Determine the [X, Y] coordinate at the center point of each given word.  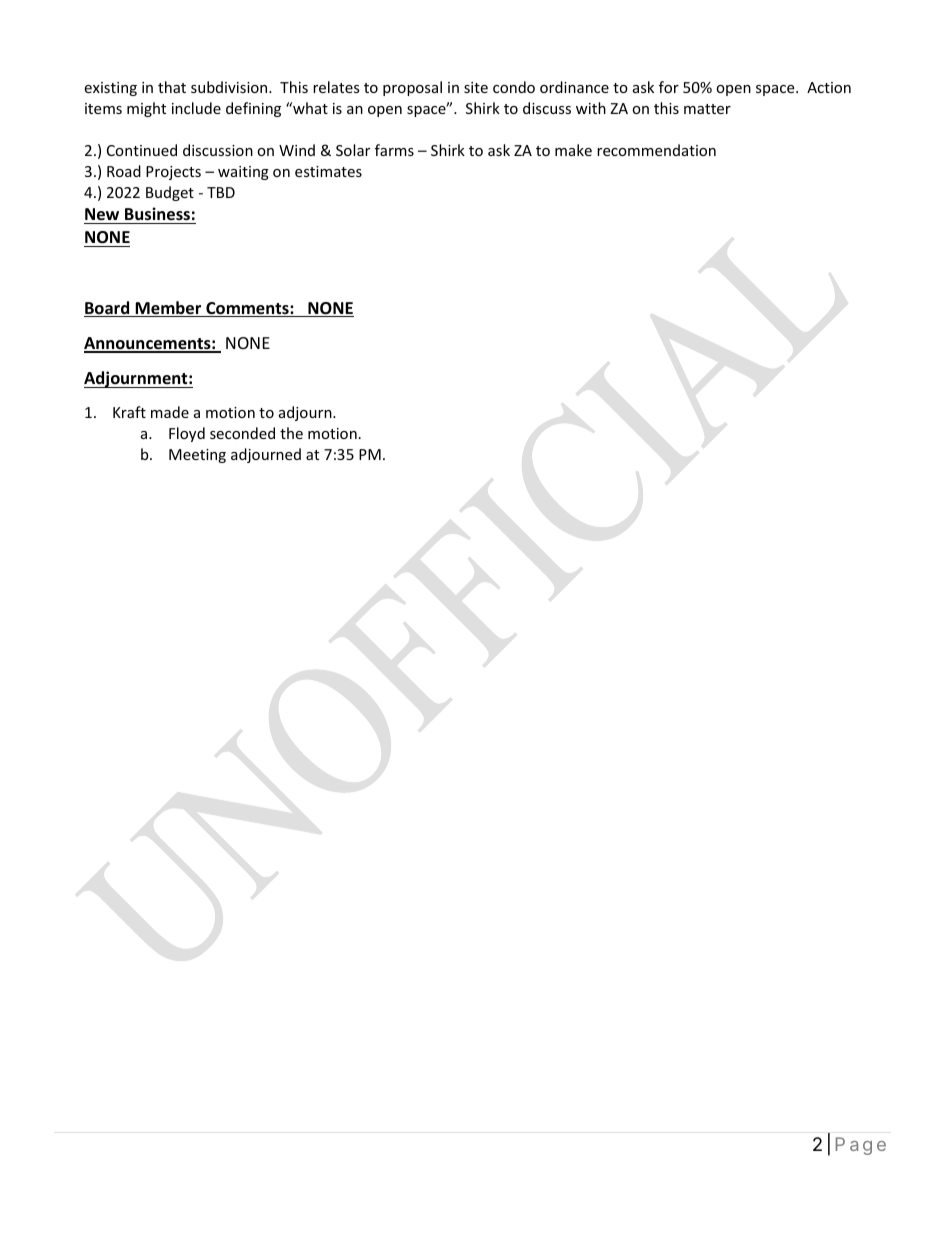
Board [108, 309]
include [196, 108]
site [476, 87]
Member [169, 309]
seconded [242, 433]
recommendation [656, 150]
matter [707, 109]
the [291, 433]
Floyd [187, 434]
